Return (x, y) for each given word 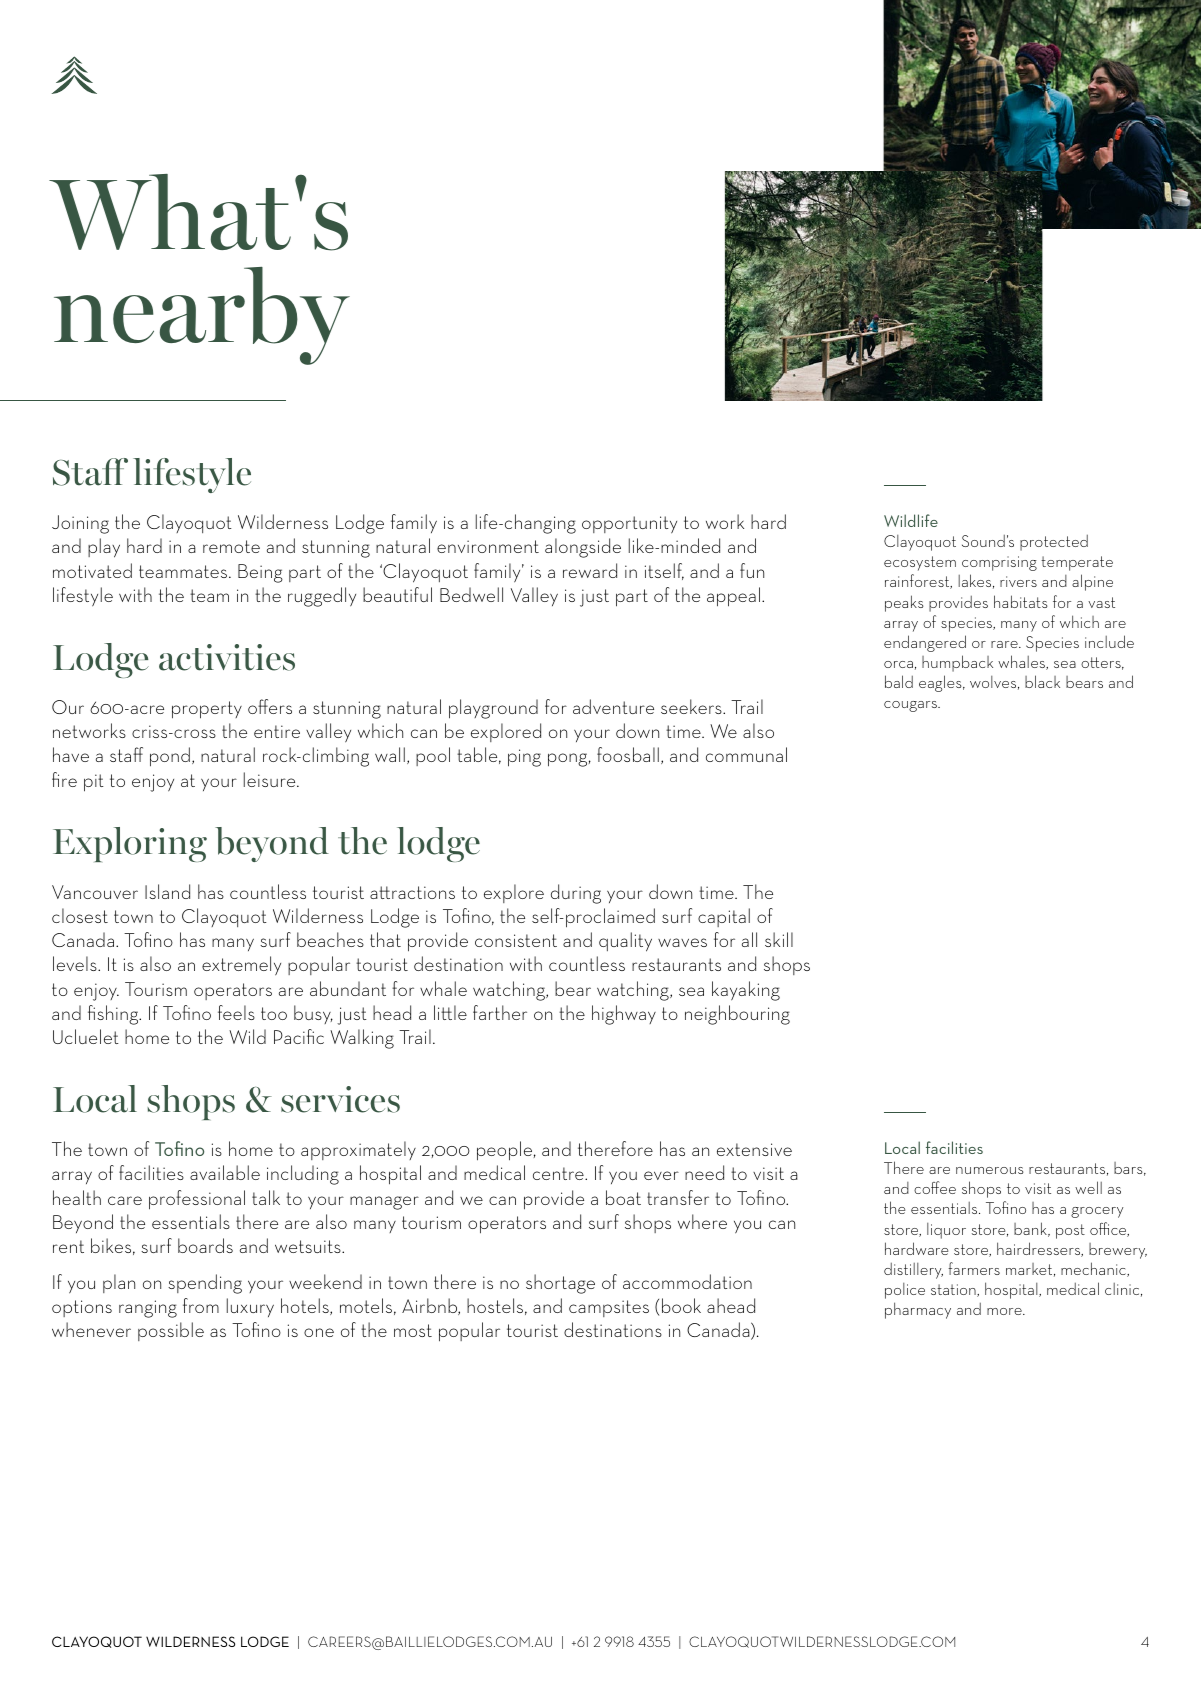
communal (746, 754)
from (201, 1305)
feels (236, 1012)
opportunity (629, 525)
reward (590, 570)
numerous (990, 1170)
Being (260, 573)
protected (1054, 543)
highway (624, 1015)
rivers (1018, 581)
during (576, 894)
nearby (202, 316)
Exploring (130, 844)
